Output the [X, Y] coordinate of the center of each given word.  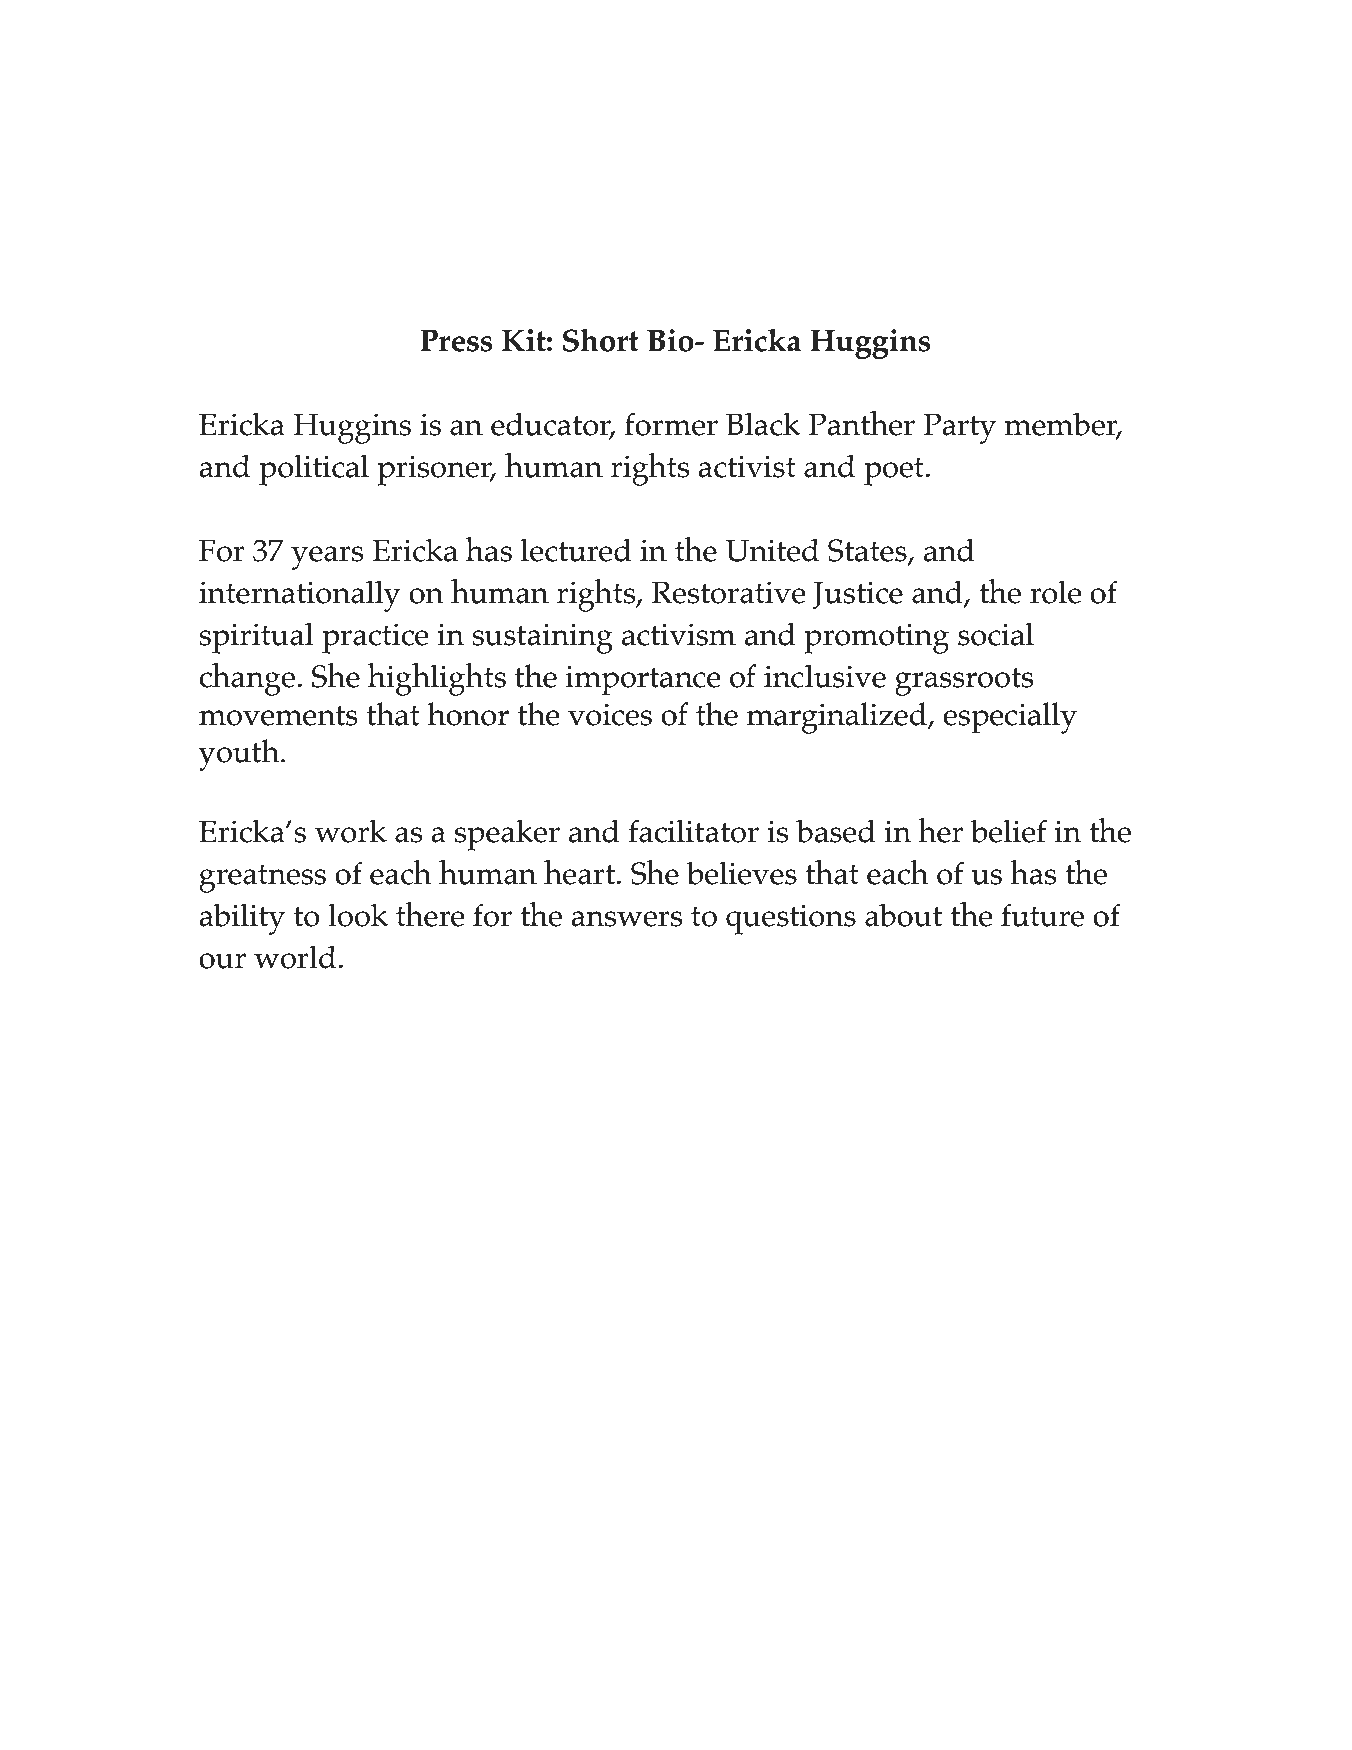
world [295, 957]
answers [627, 919]
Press [456, 341]
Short [601, 340]
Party [959, 428]
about [903, 915]
